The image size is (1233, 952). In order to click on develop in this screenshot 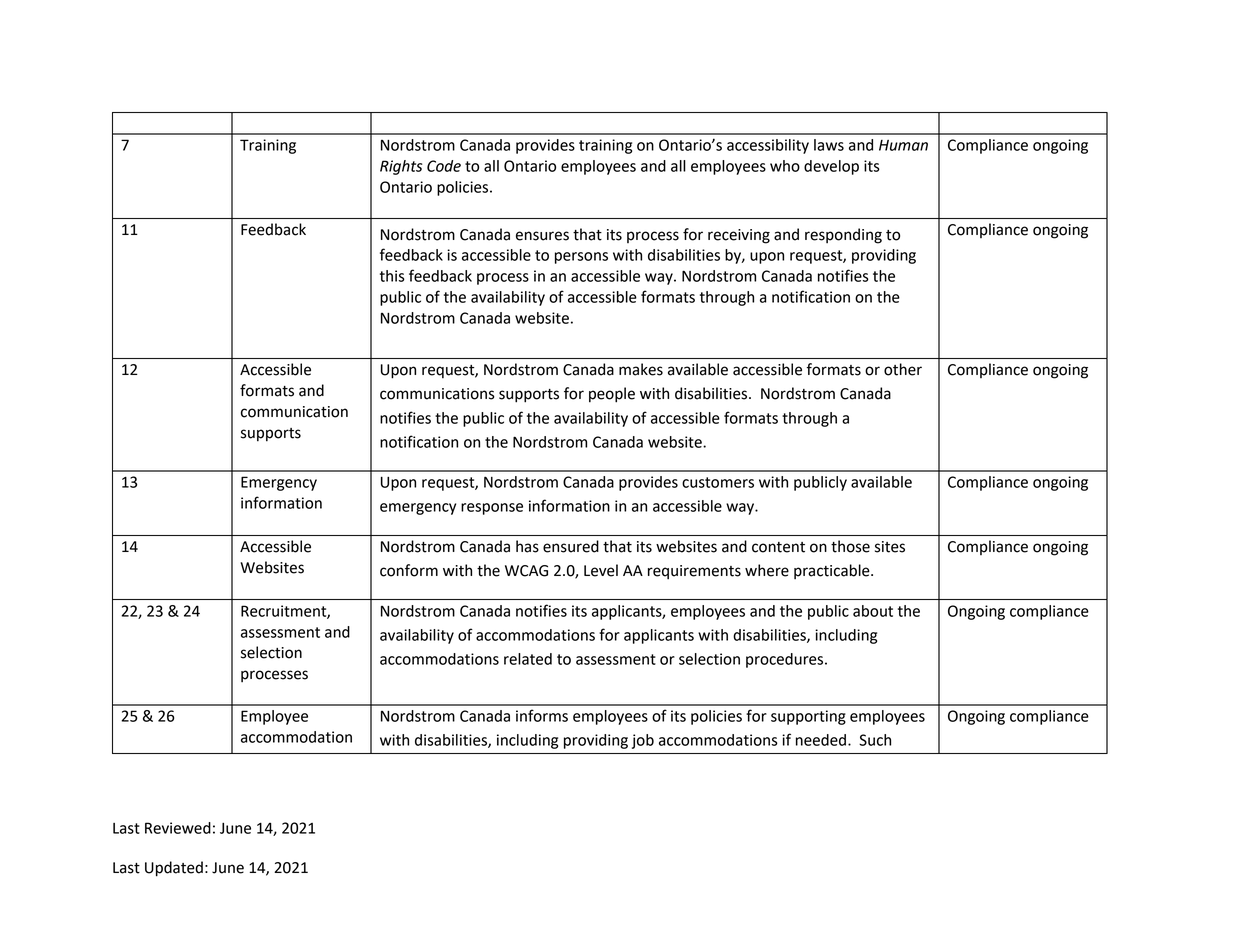, I will do `click(831, 167)`.
